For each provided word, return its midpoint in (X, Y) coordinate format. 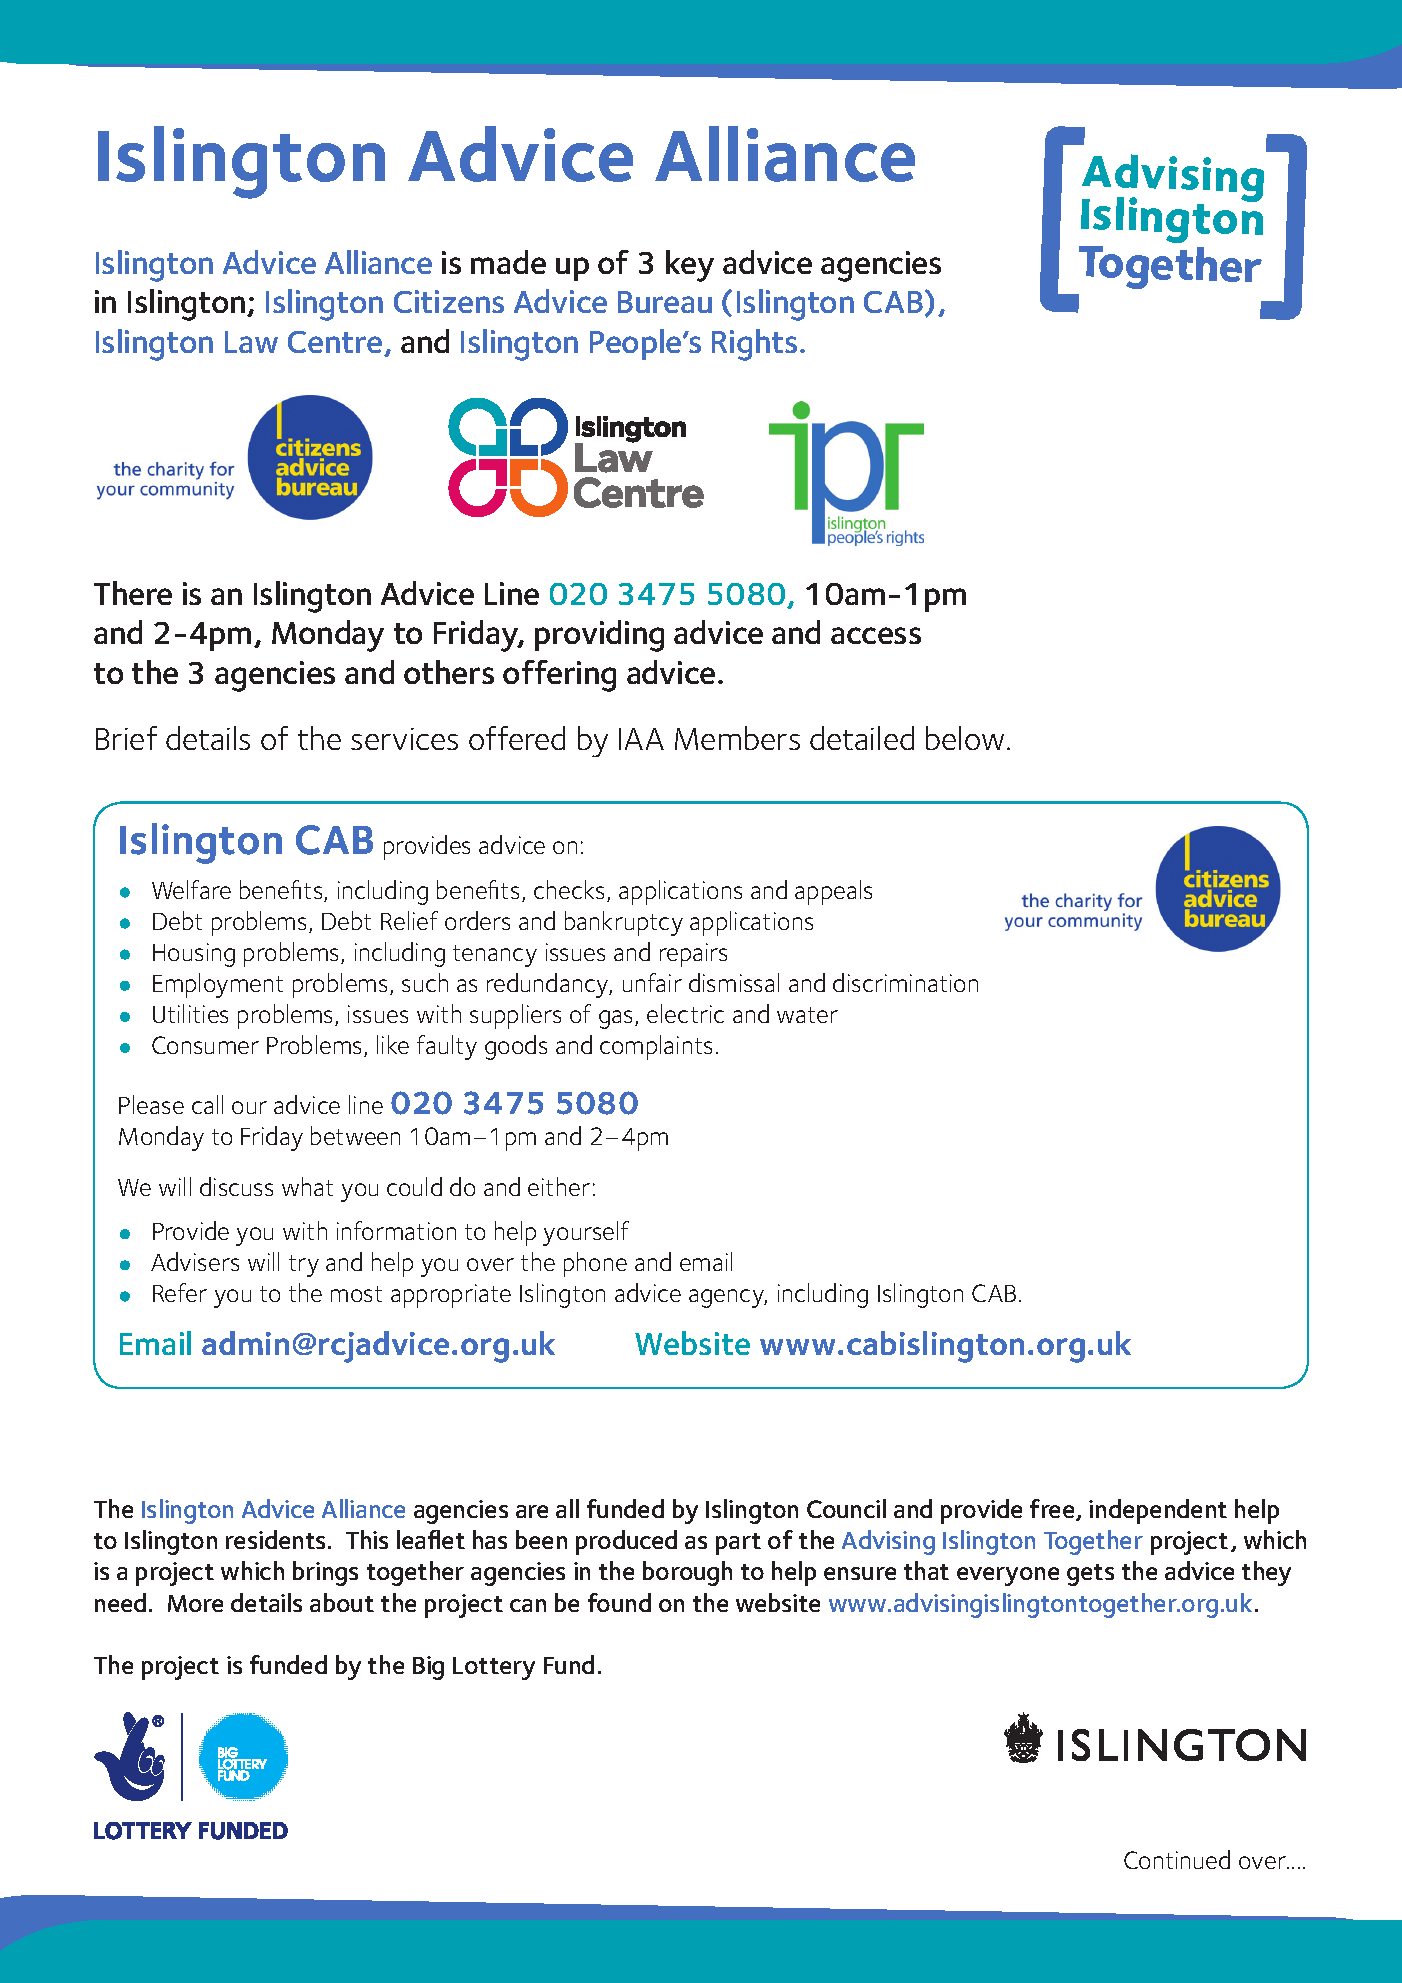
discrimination (905, 982)
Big (428, 1668)
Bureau (665, 302)
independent (1158, 1511)
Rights (754, 345)
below (965, 738)
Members (737, 738)
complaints (656, 1047)
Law (251, 342)
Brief (126, 738)
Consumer (205, 1045)
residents (275, 1539)
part (738, 1544)
